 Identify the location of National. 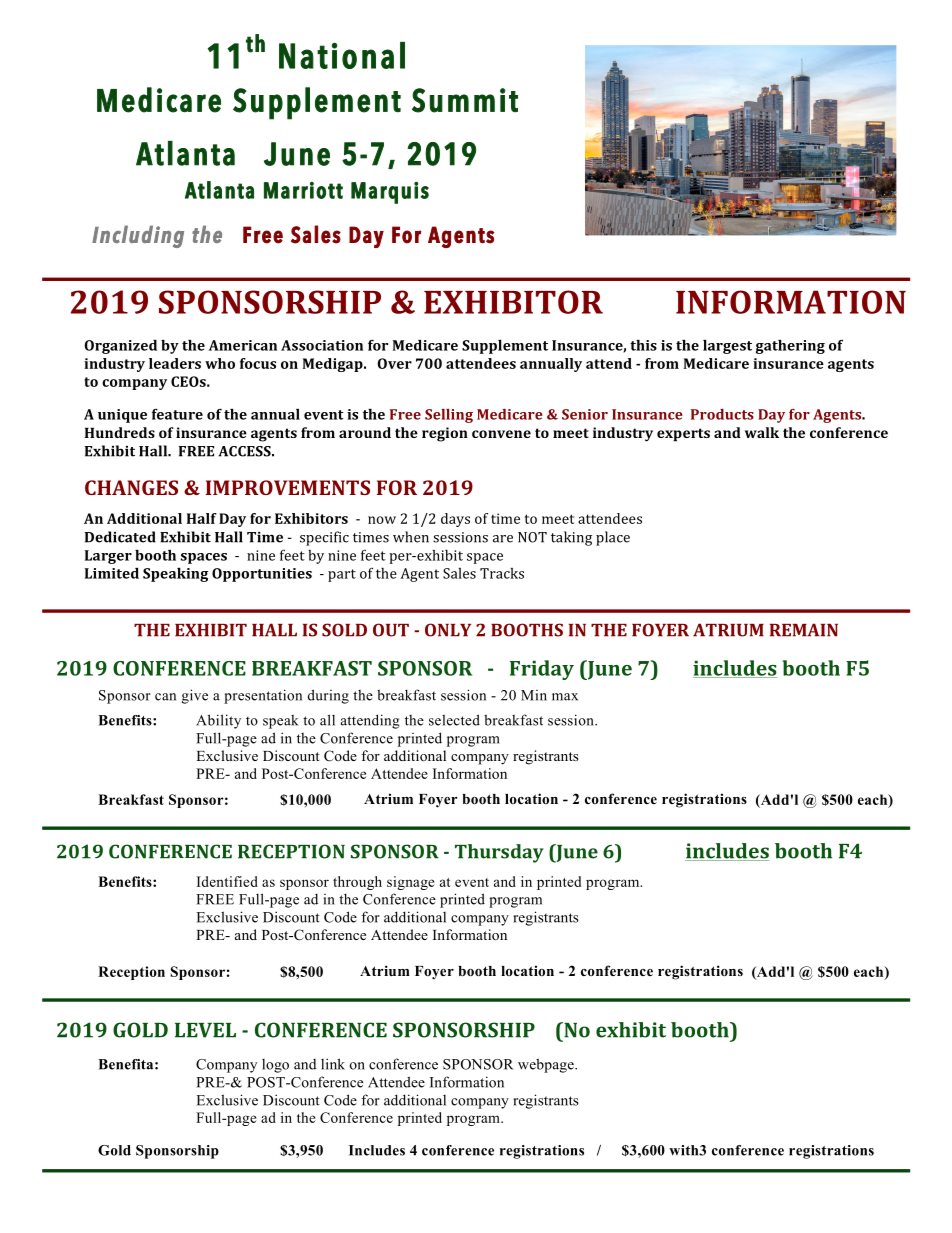
(342, 55).
